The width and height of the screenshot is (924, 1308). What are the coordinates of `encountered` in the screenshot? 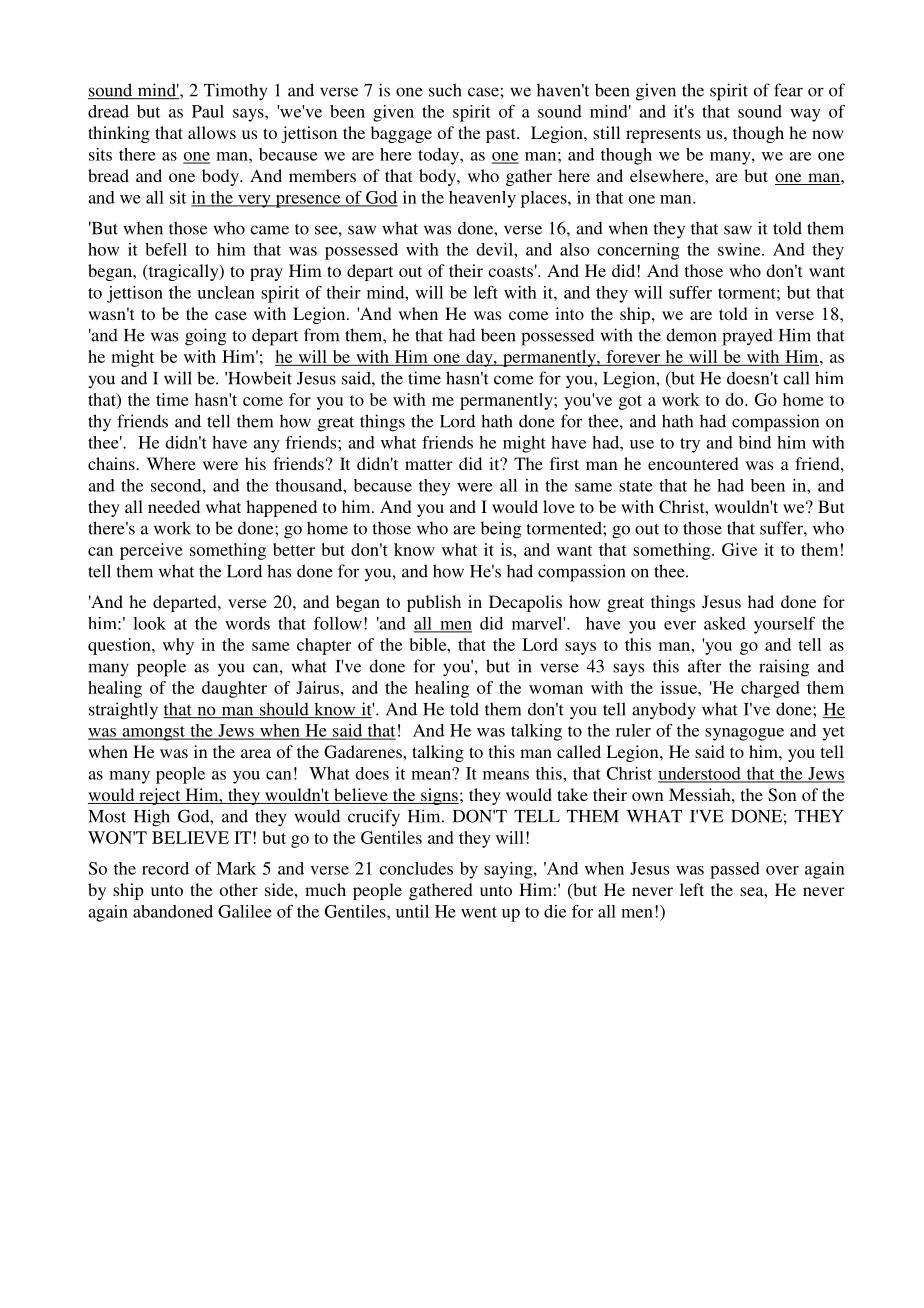 It's located at (693, 463).
